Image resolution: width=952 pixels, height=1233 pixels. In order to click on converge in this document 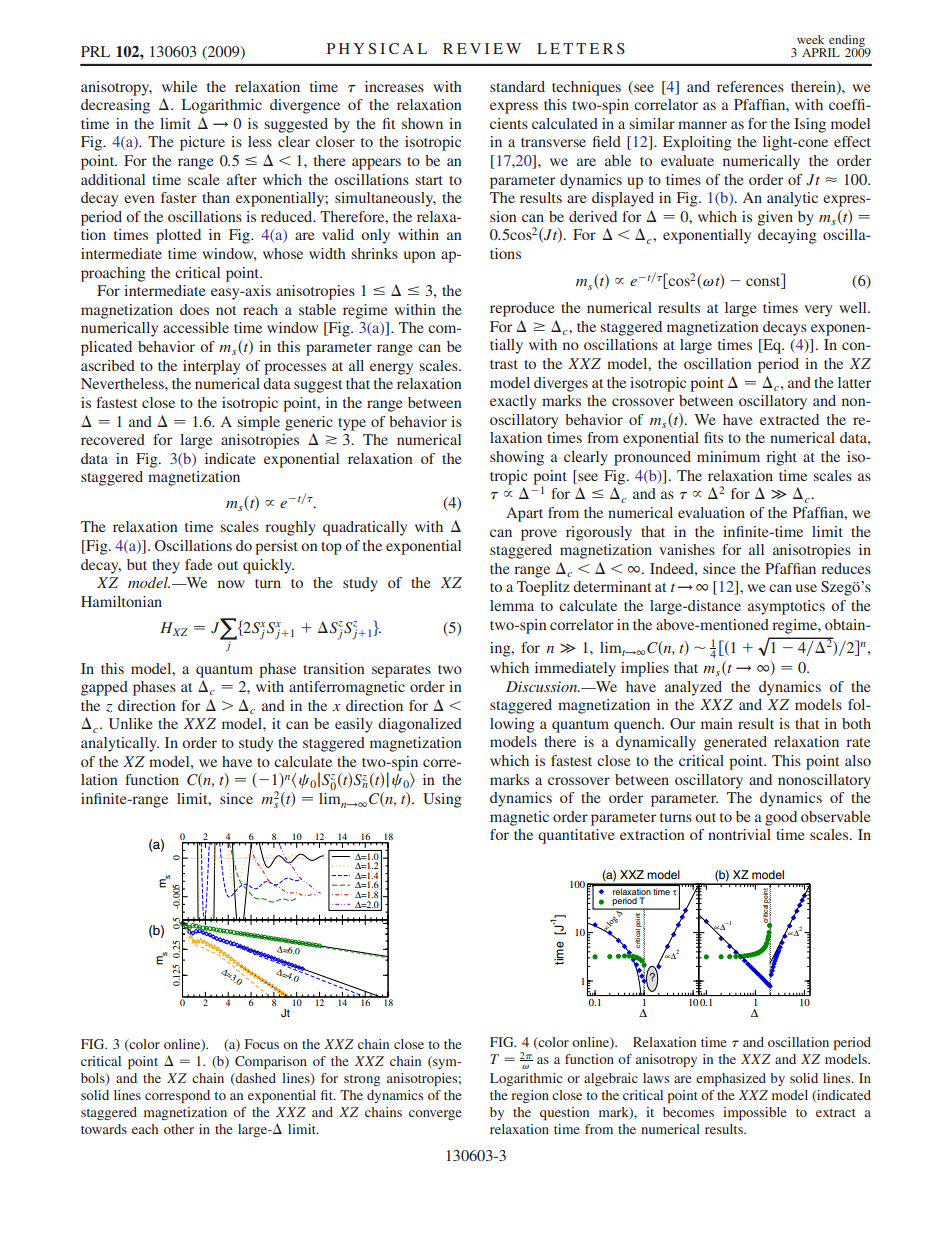, I will do `click(435, 1115)`.
